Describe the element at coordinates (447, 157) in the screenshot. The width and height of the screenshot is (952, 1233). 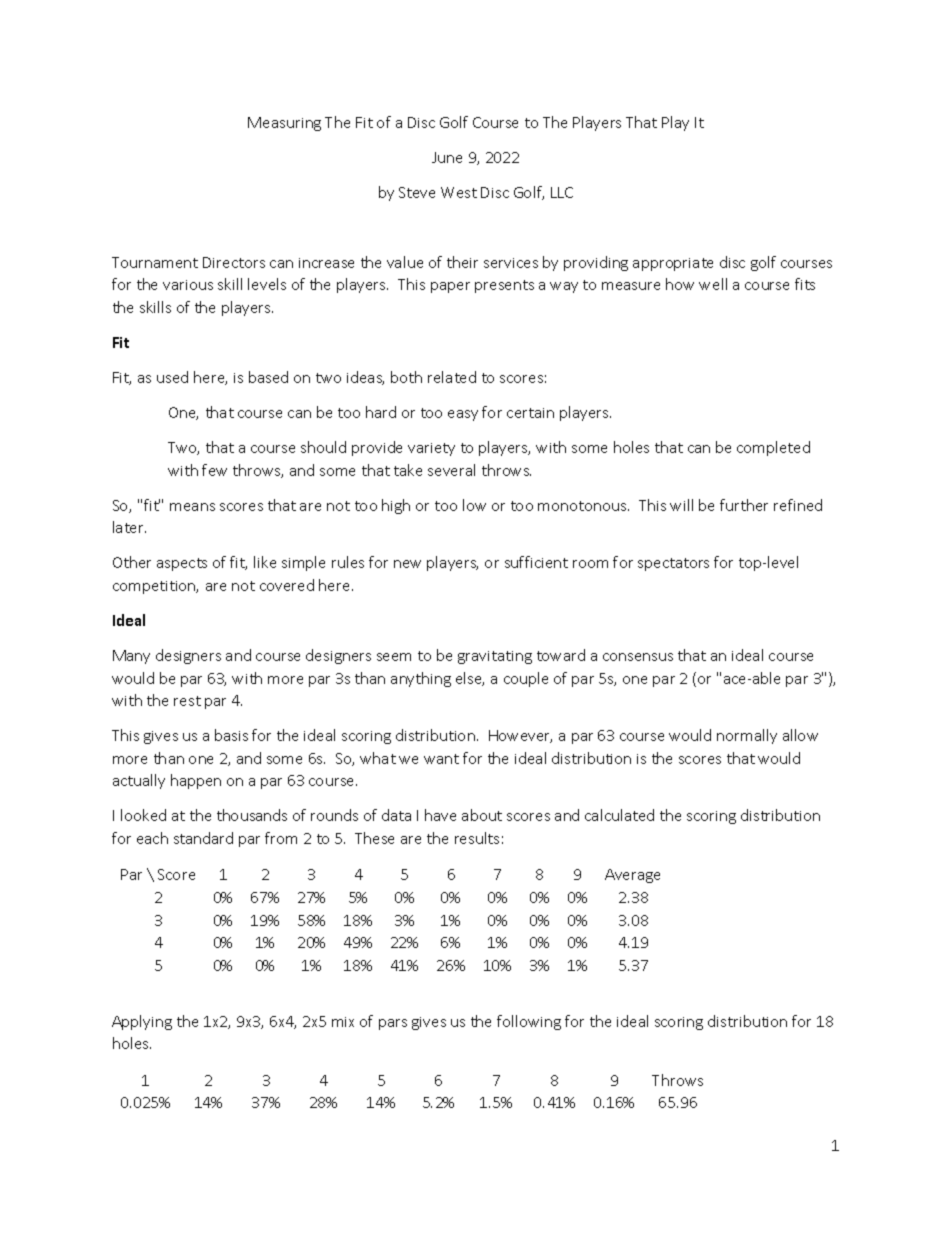
I see `June` at that location.
